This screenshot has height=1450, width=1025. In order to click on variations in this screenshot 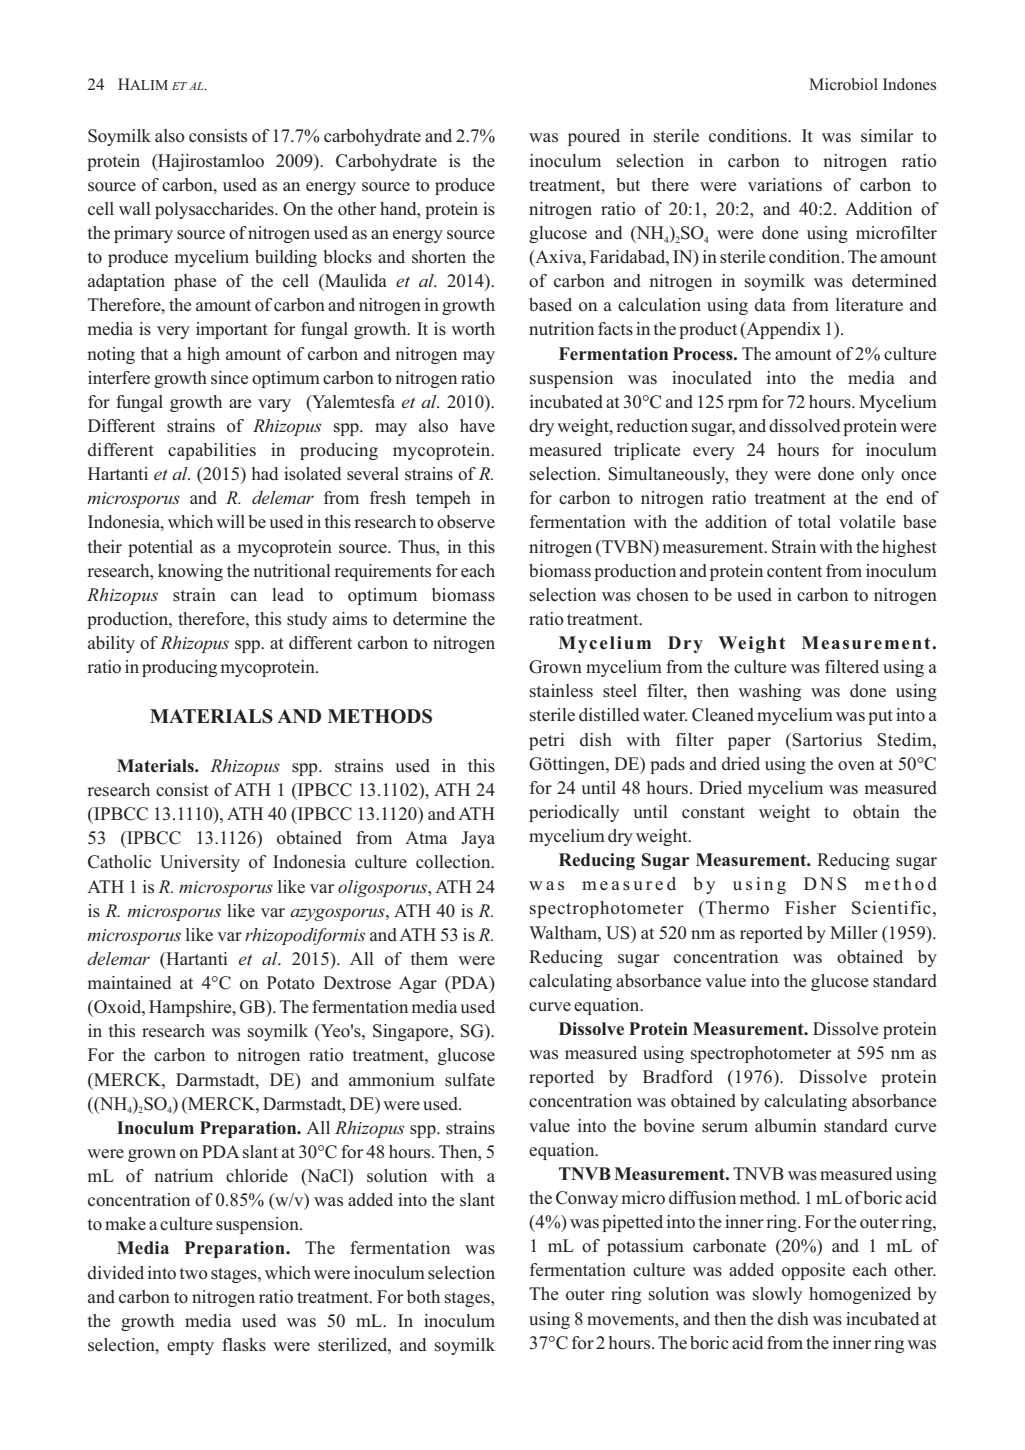, I will do `click(785, 185)`.
